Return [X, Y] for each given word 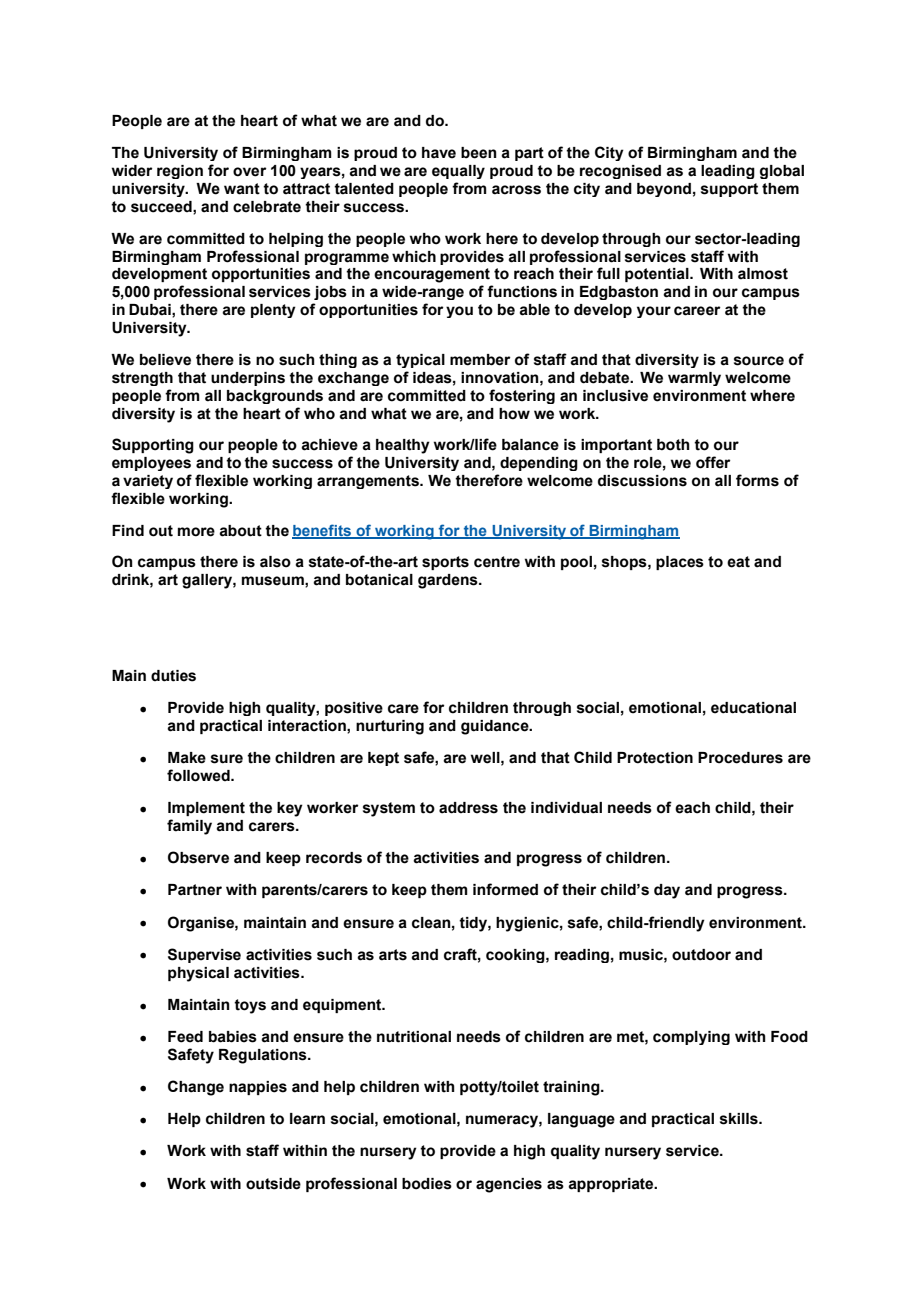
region [180, 172]
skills [740, 1119]
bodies [427, 1184]
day [667, 891]
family [189, 827]
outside [273, 1184]
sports [445, 563]
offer [713, 462]
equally [458, 172]
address [468, 808]
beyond [664, 190]
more [196, 532]
